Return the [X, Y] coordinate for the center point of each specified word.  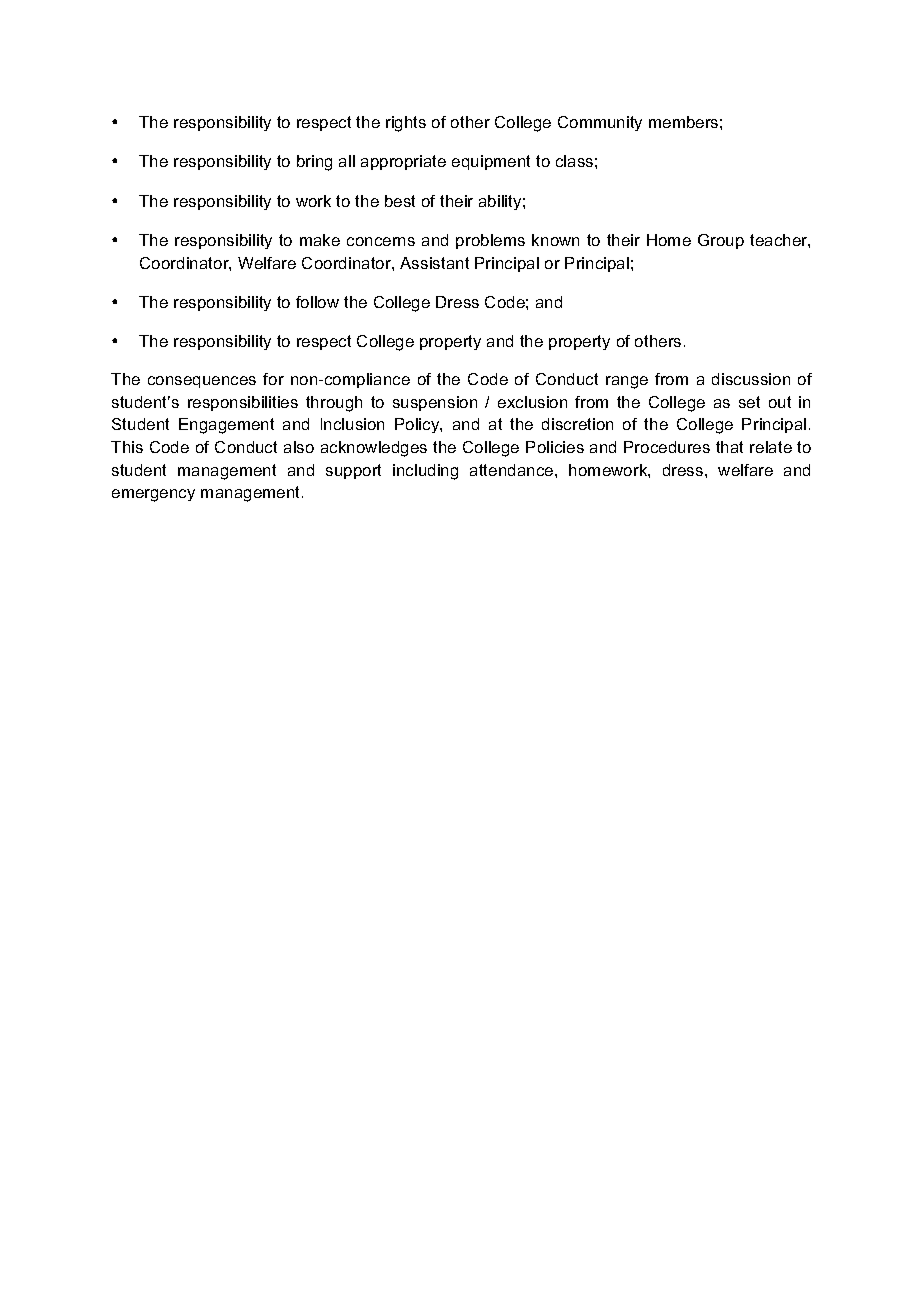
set [749, 402]
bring [314, 163]
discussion [751, 379]
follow [317, 302]
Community [600, 123]
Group [721, 241]
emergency [153, 495]
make [320, 240]
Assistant [434, 263]
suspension [435, 403]
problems [490, 241]
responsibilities [243, 403]
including [425, 472]
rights [406, 124]
